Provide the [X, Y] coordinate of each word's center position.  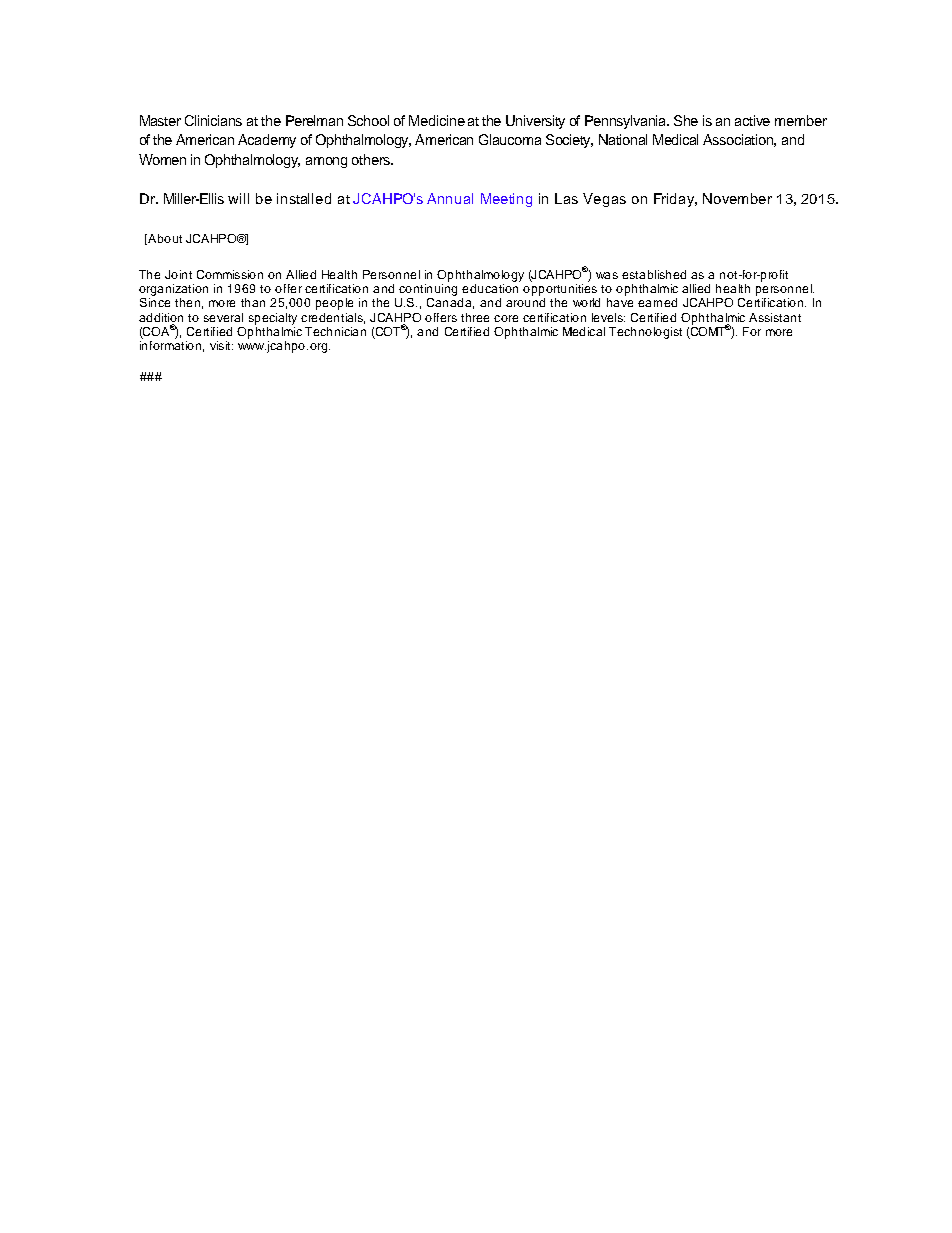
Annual [450, 198]
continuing [428, 288]
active [752, 120]
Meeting [506, 200]
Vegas [604, 200]
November [737, 198]
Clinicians [213, 120]
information [170, 345]
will [238, 198]
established [654, 274]
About [164, 239]
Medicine [437, 120]
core [506, 318]
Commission [230, 274]
